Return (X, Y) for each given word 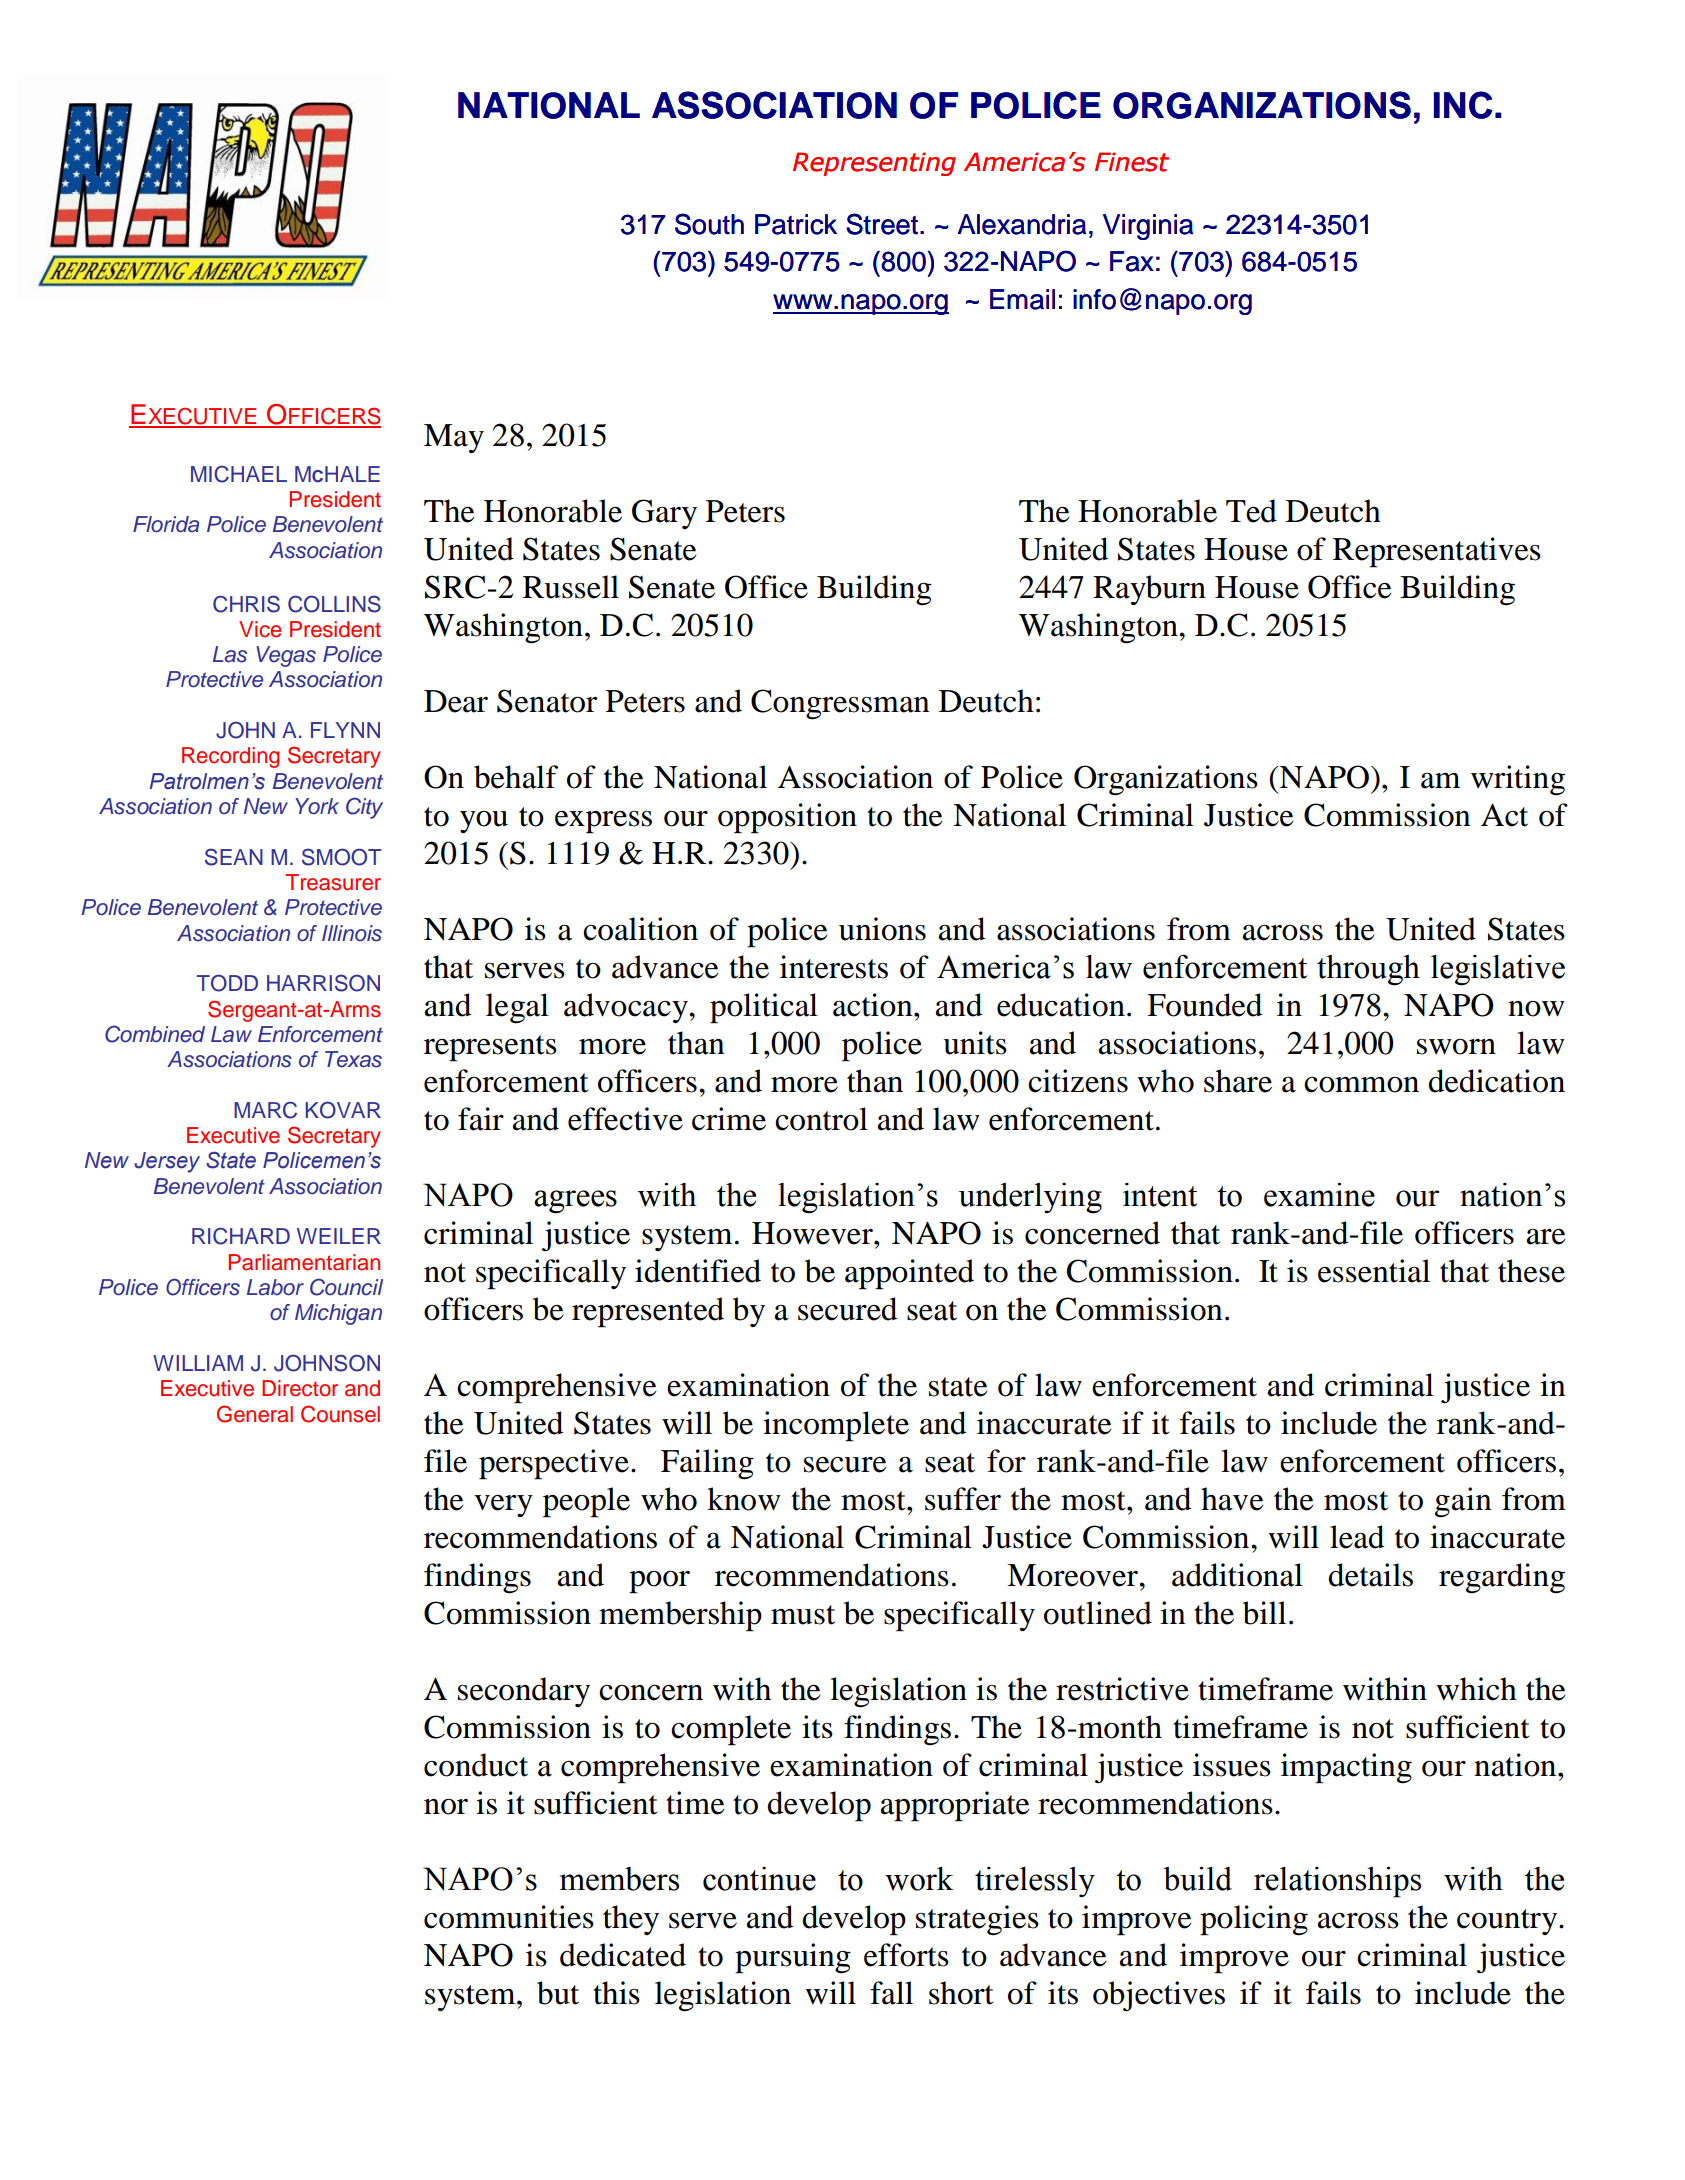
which (1476, 1689)
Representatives (1437, 552)
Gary (664, 514)
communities (509, 1917)
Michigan (338, 1314)
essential (1374, 1271)
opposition (787, 818)
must (803, 1615)
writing (1518, 780)
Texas (353, 1059)
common (1361, 1085)
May (454, 438)
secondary (524, 1692)
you (484, 822)
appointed (909, 1274)
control (821, 1119)
